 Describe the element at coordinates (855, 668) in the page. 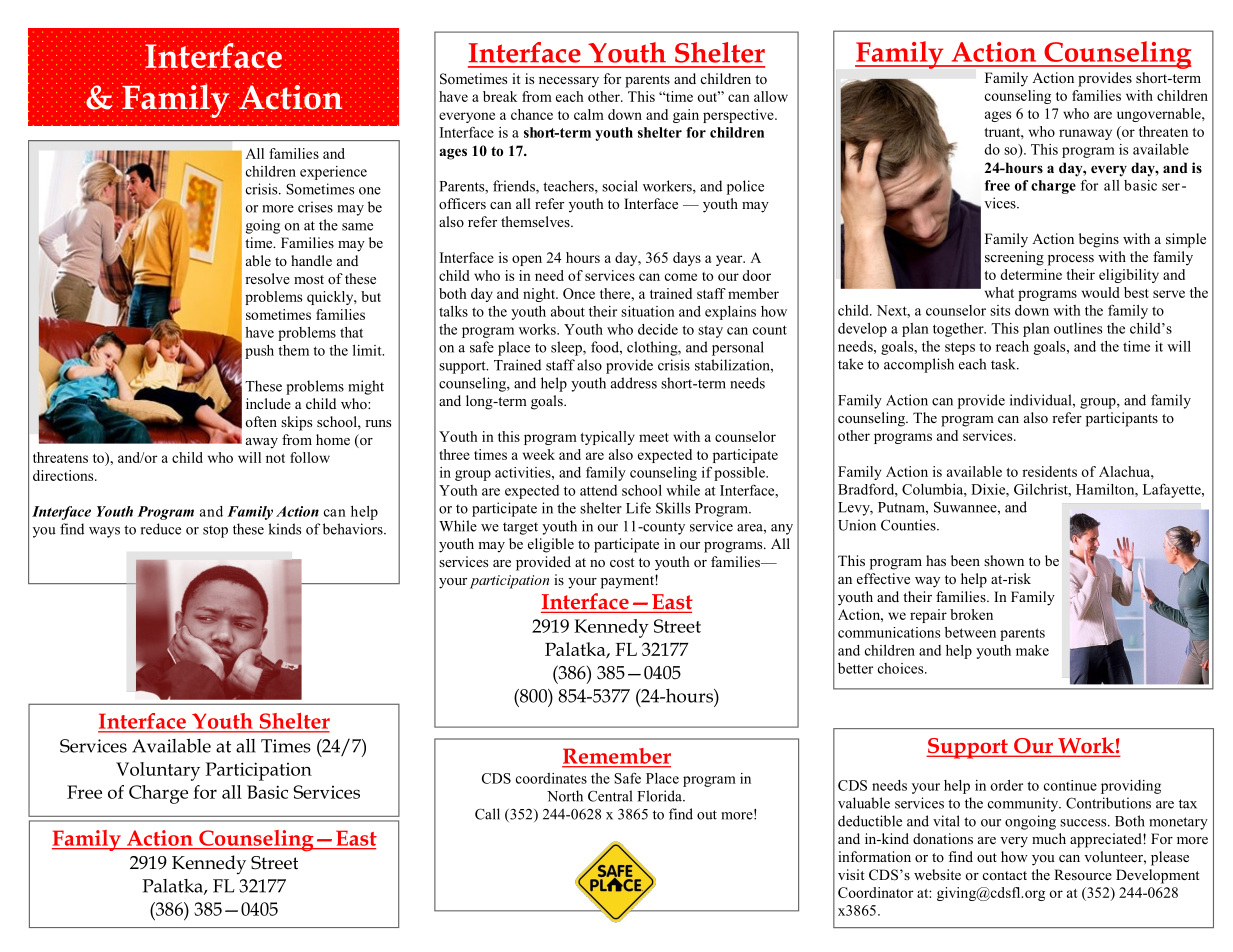

I see `better` at that location.
